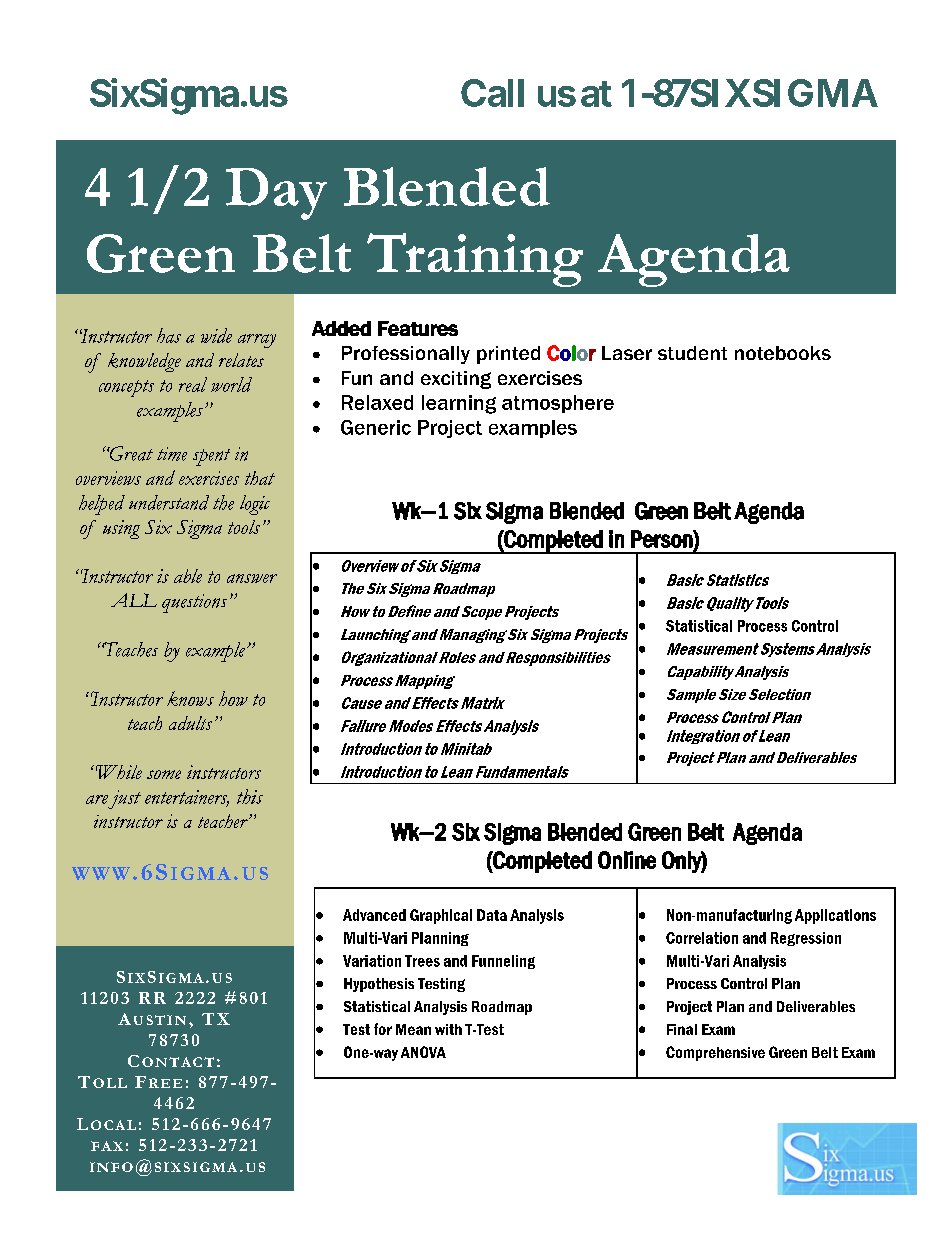  What do you see at coordinates (492, 915) in the screenshot?
I see `Data` at bounding box center [492, 915].
